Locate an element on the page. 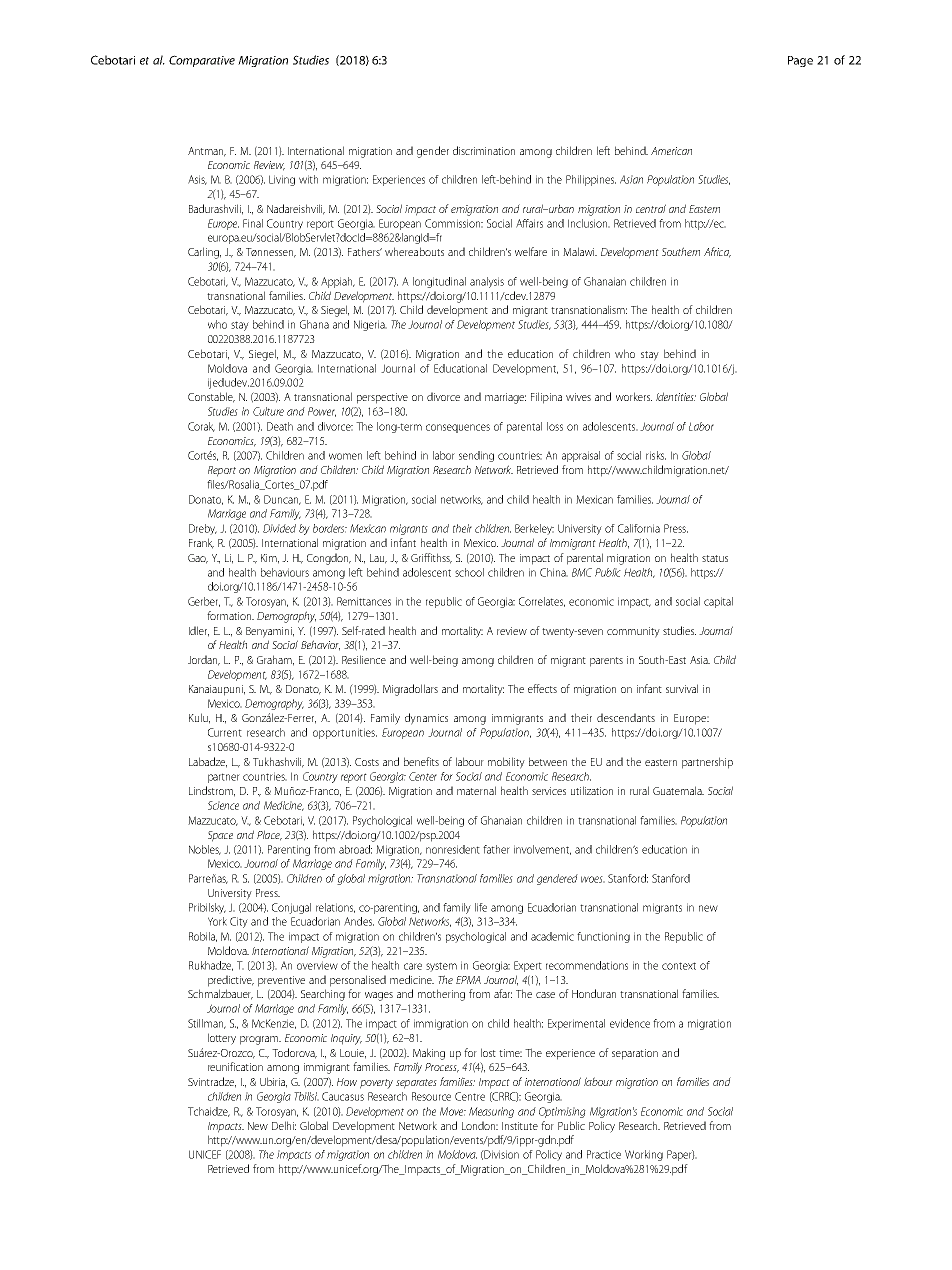 The height and width of the page is (1270, 952). formation is located at coordinates (230, 615).
